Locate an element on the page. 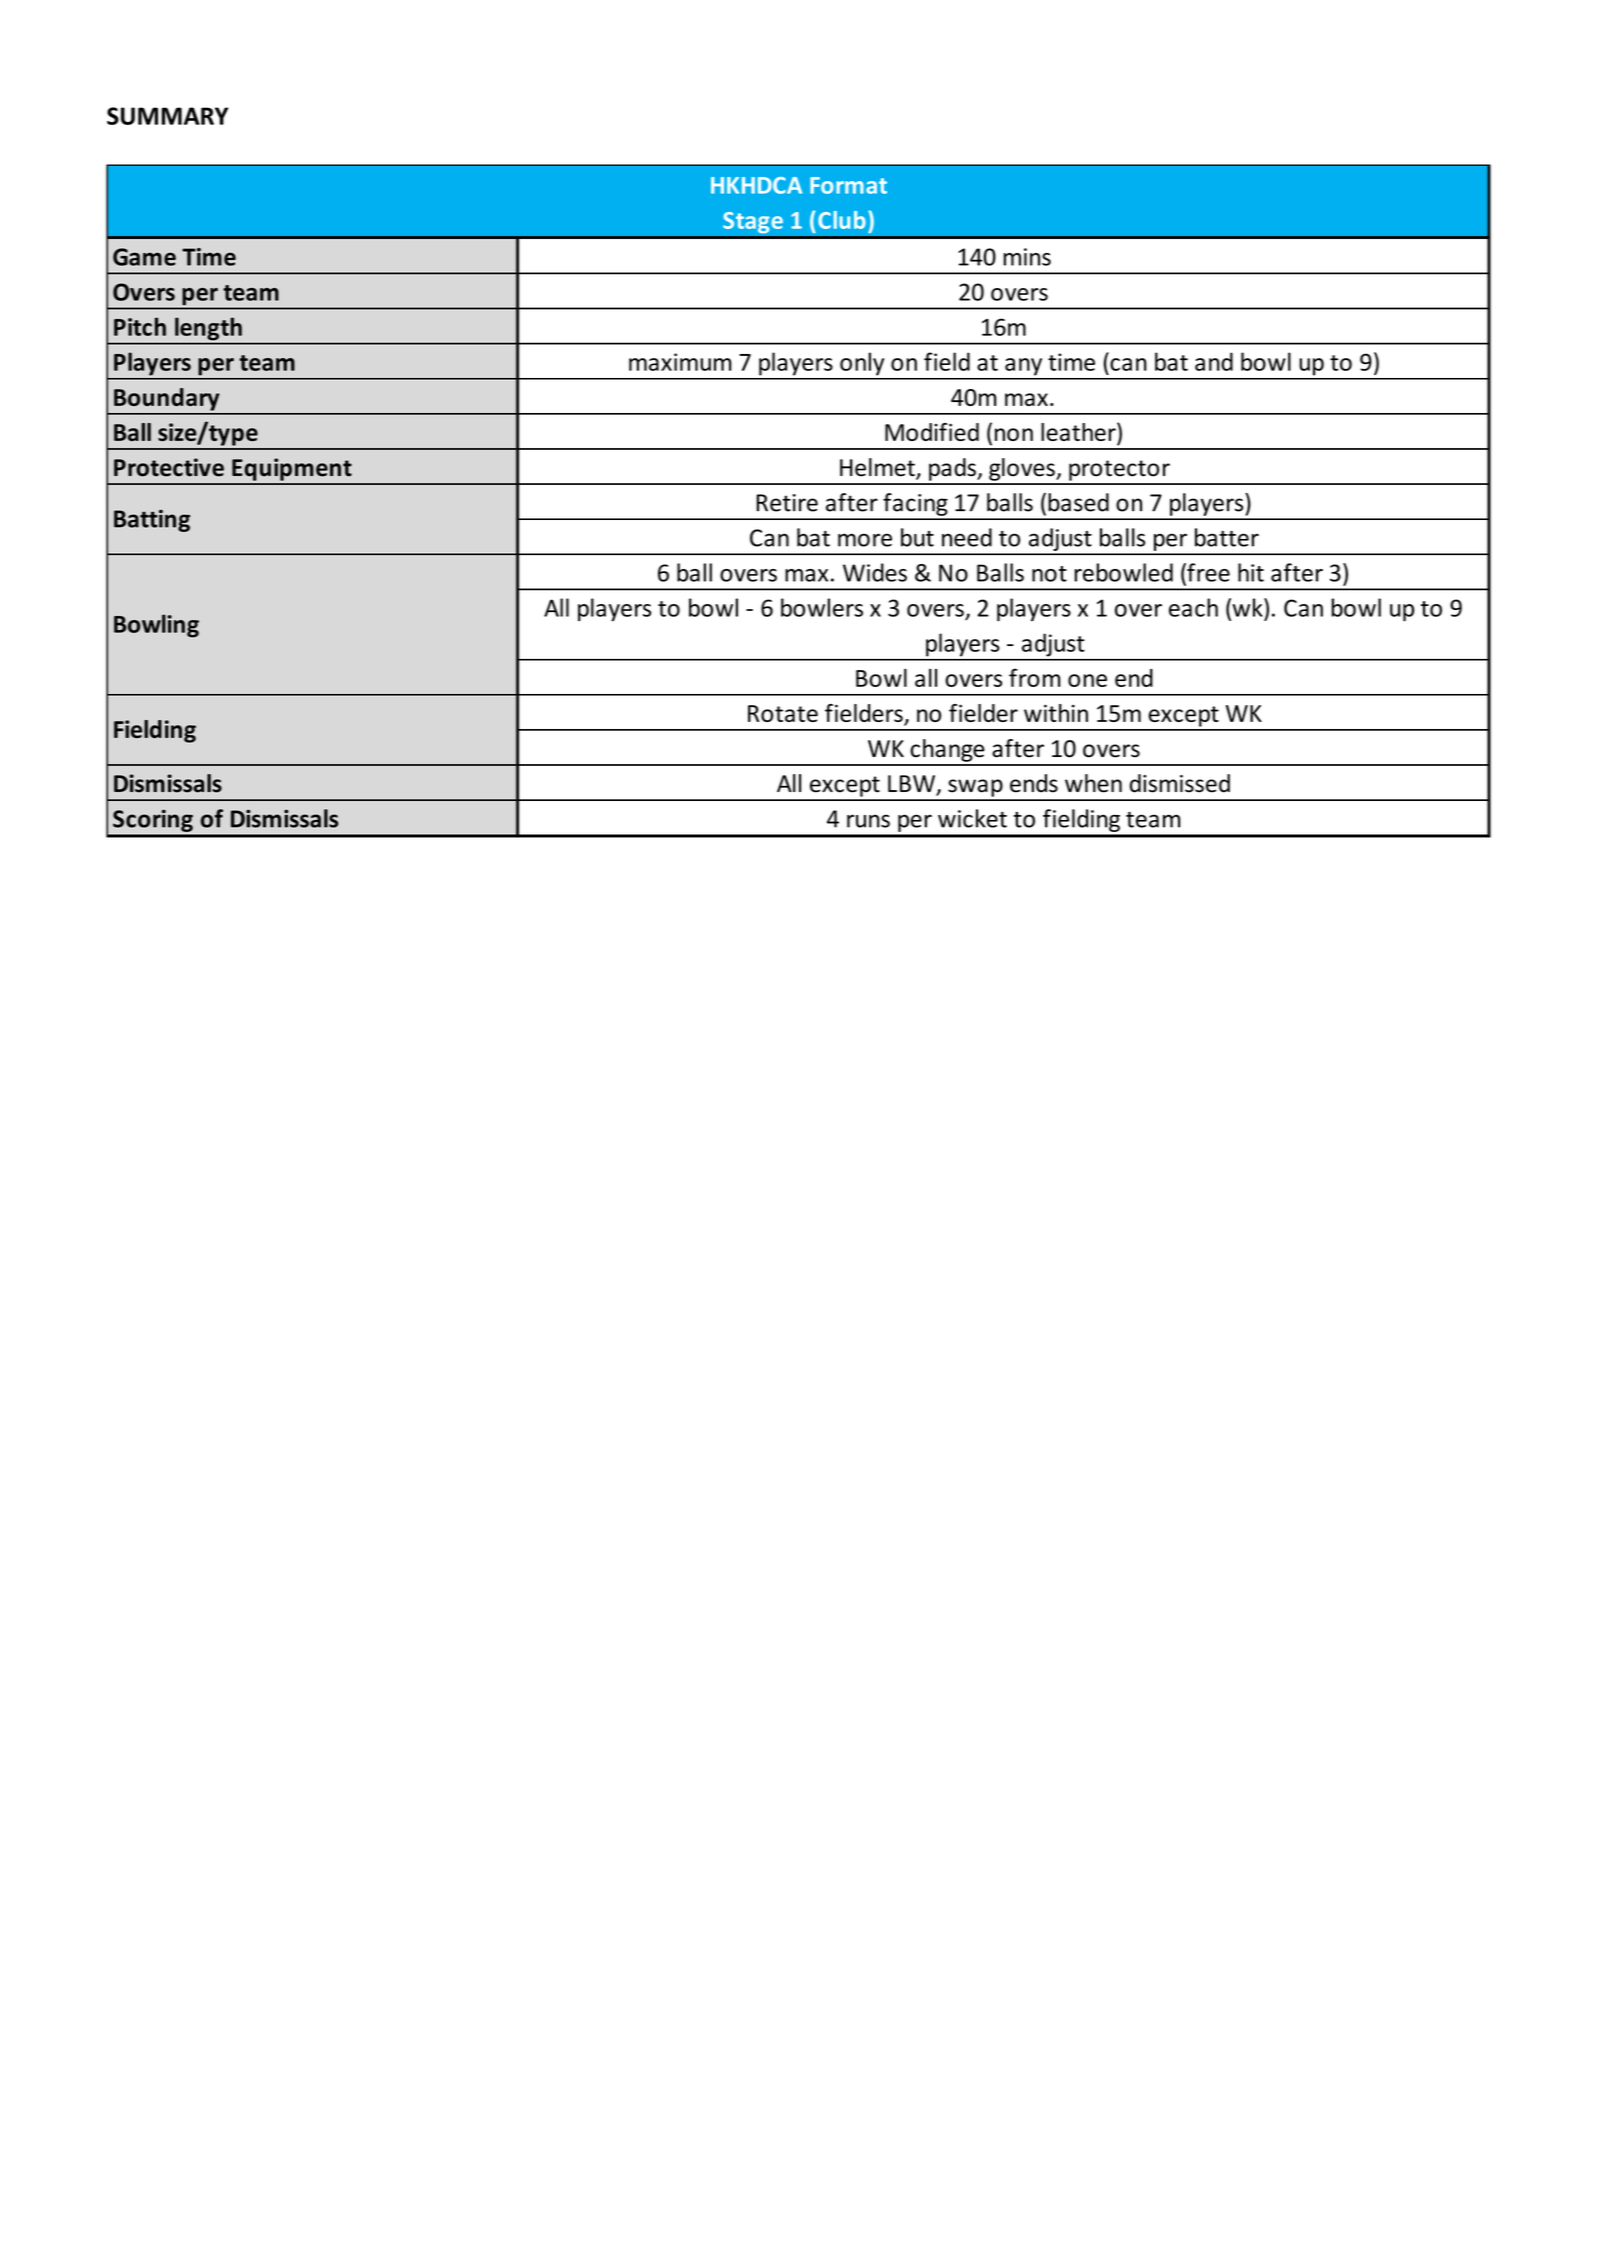  Rotate is located at coordinates (783, 713).
